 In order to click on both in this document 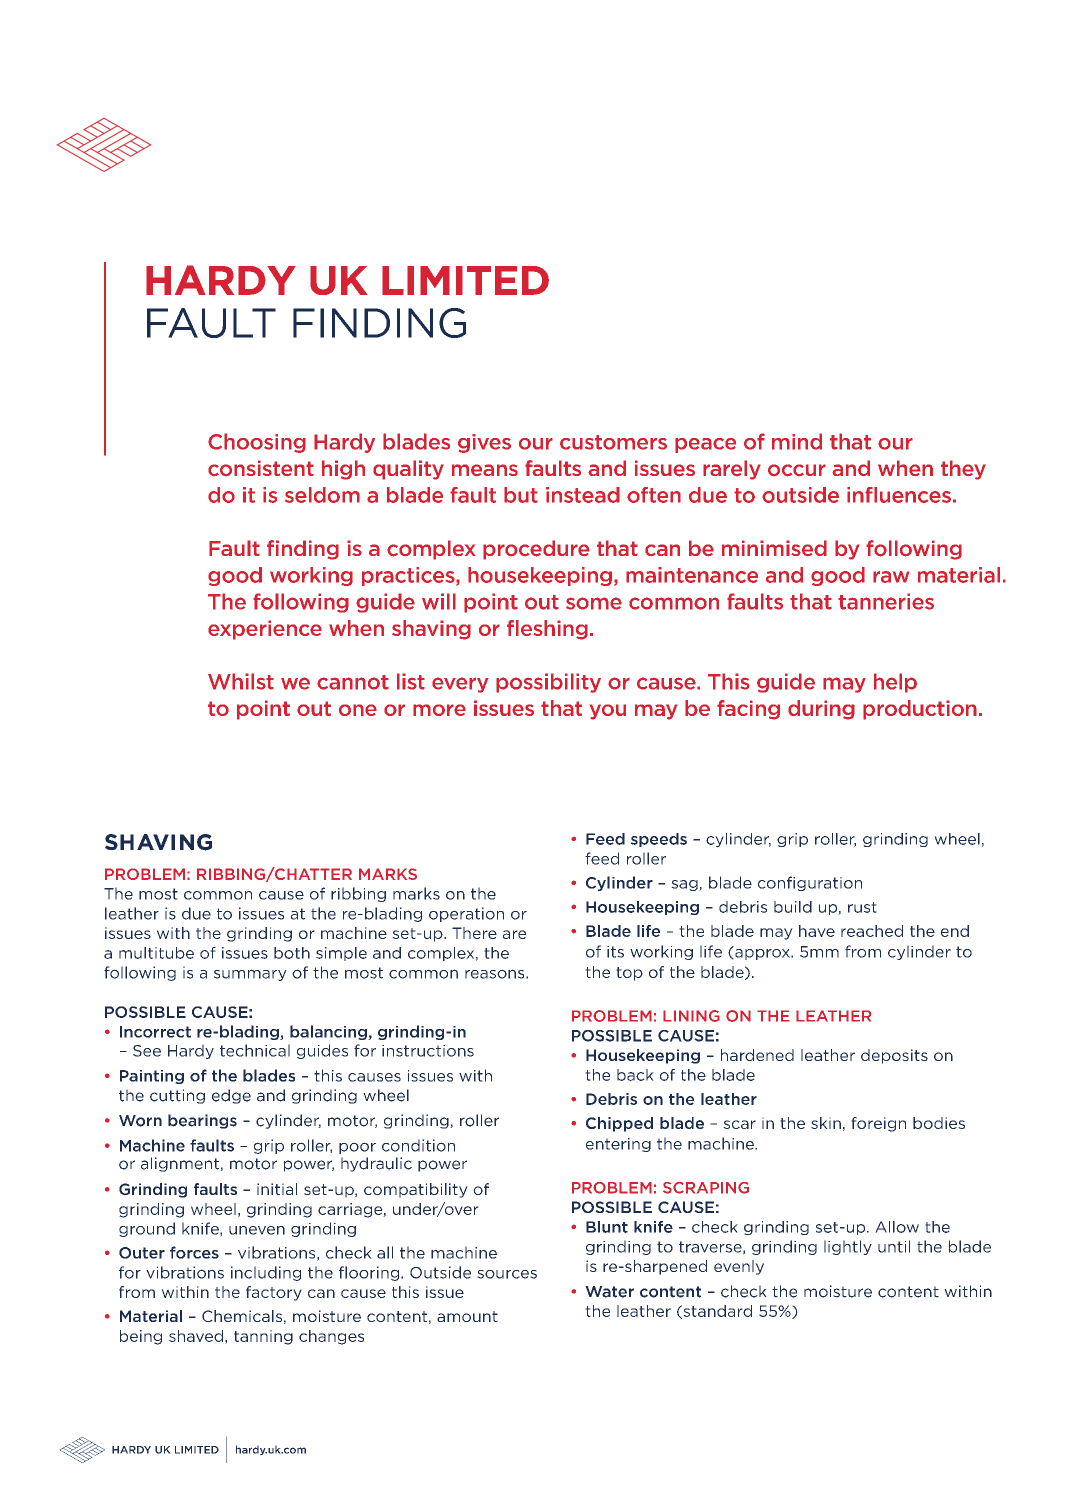, I will do `click(292, 953)`.
